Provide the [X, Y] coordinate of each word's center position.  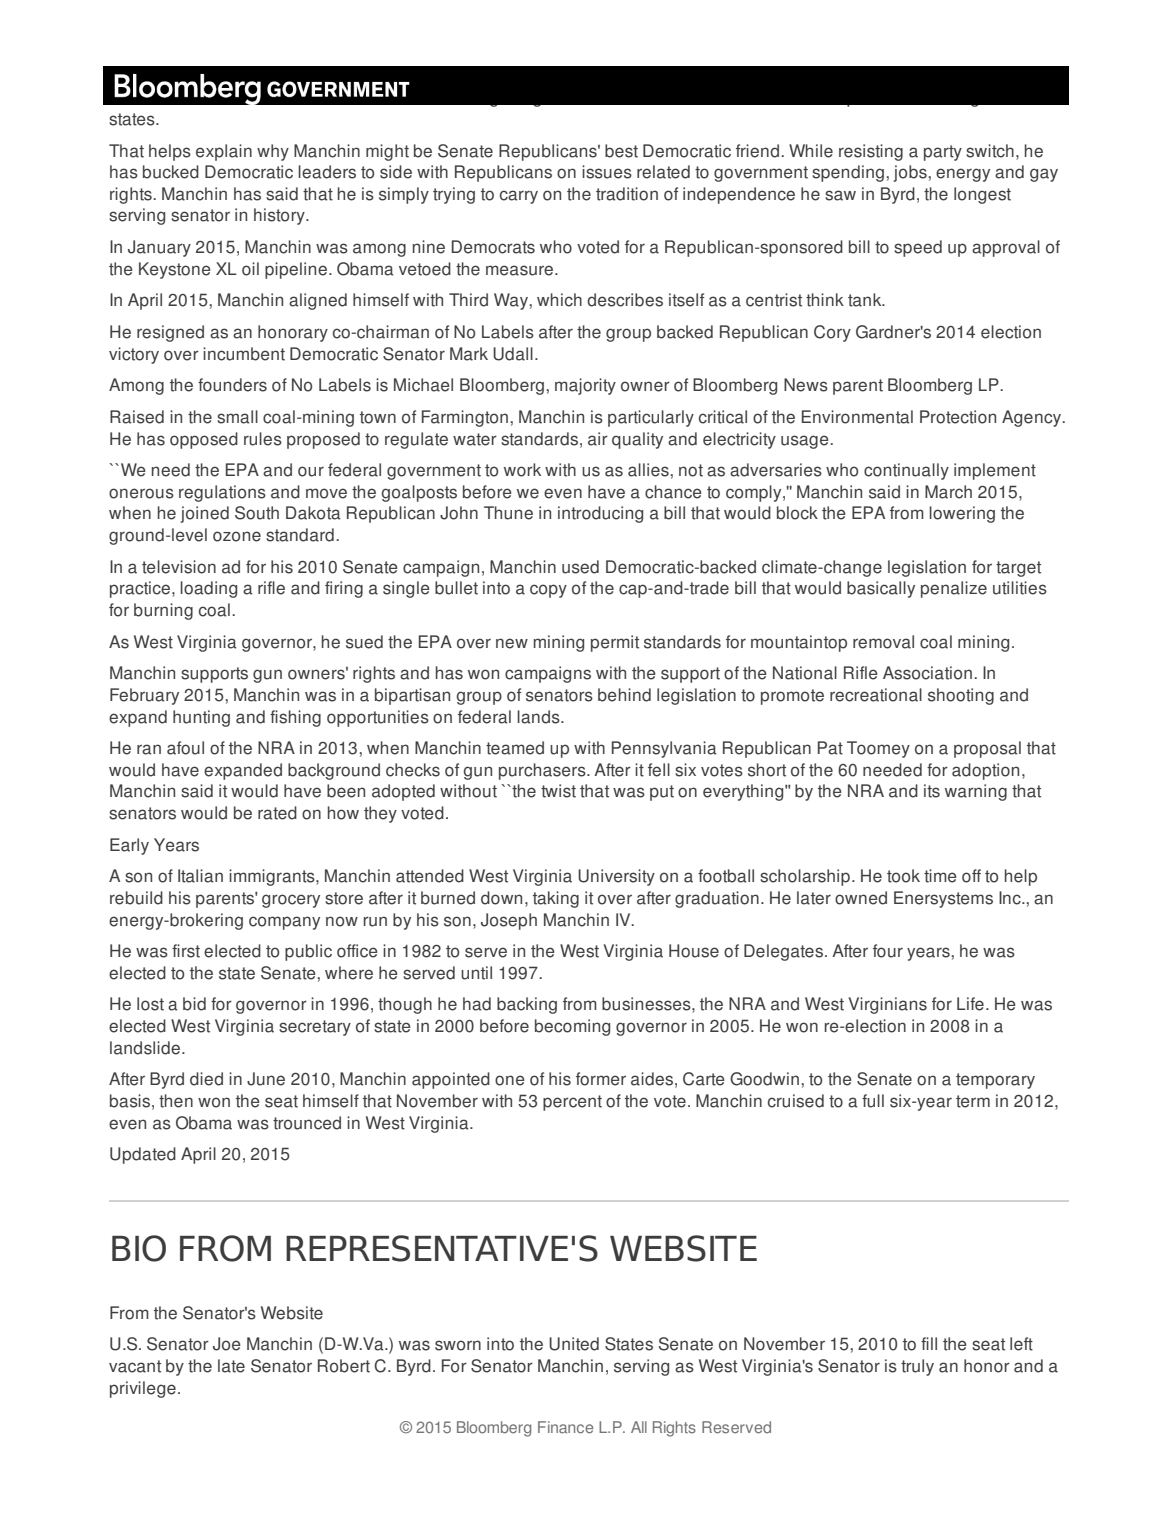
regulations [222, 493]
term [973, 1101]
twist [558, 791]
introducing [600, 514]
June [266, 1079]
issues [607, 172]
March [948, 492]
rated [277, 813]
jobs [911, 173]
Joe [227, 1344]
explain [224, 152]
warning [976, 792]
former [601, 1079]
